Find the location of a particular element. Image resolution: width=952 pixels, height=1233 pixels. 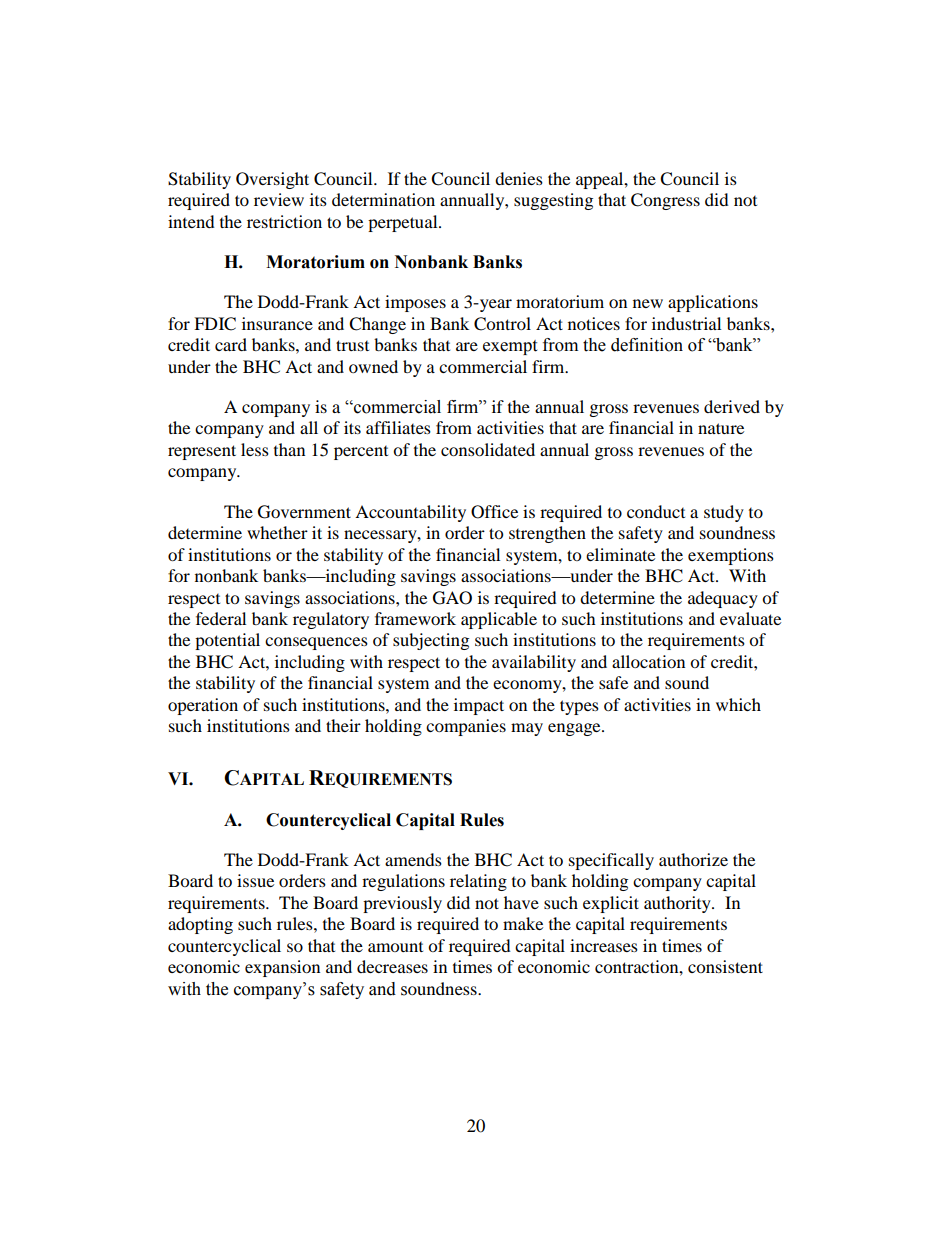

whether is located at coordinates (277, 532).
